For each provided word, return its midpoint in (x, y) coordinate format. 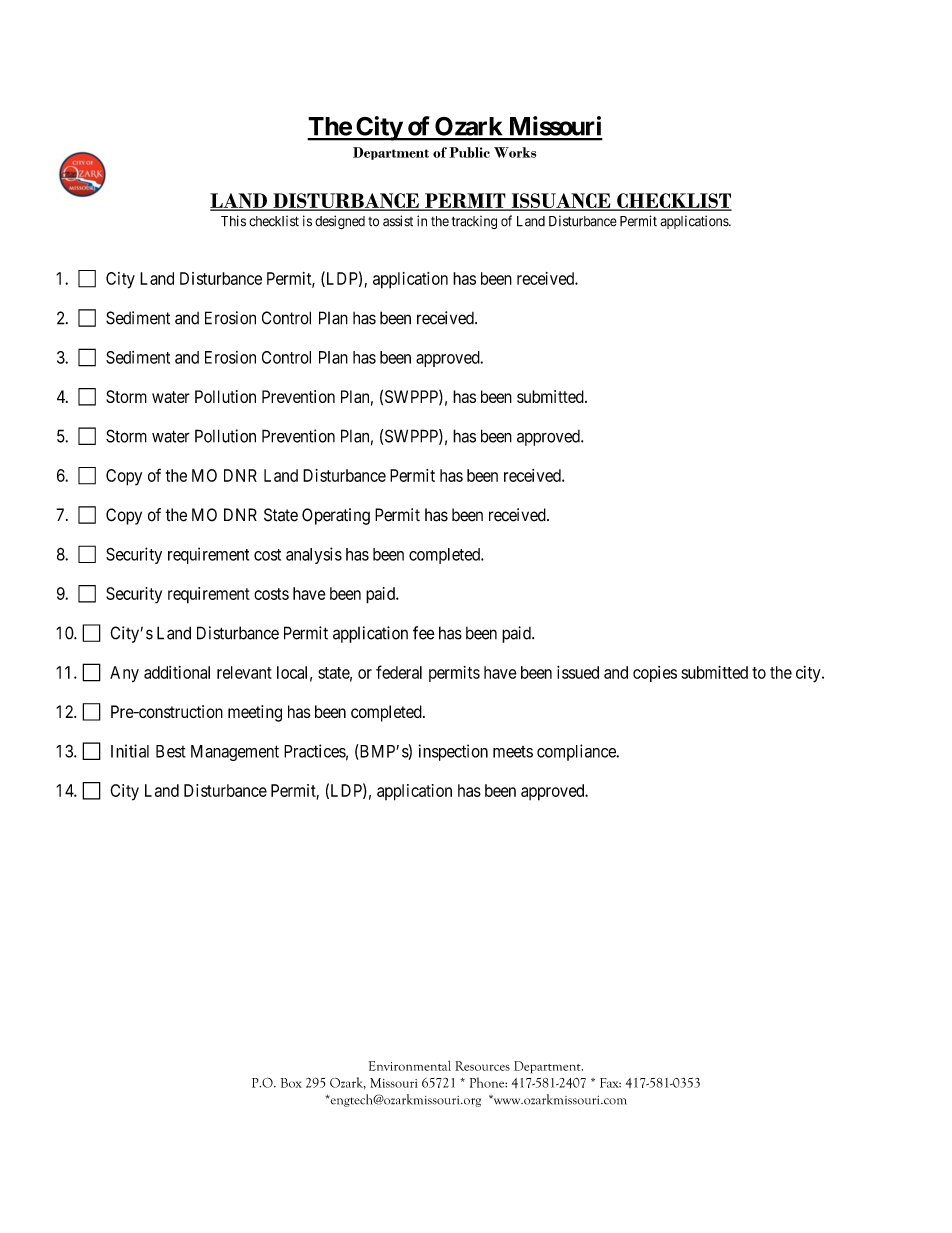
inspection (453, 752)
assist (398, 221)
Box (291, 1083)
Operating (336, 516)
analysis (314, 555)
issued (578, 672)
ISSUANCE (561, 201)
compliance (577, 752)
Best (171, 751)
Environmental (410, 1065)
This (233, 221)
